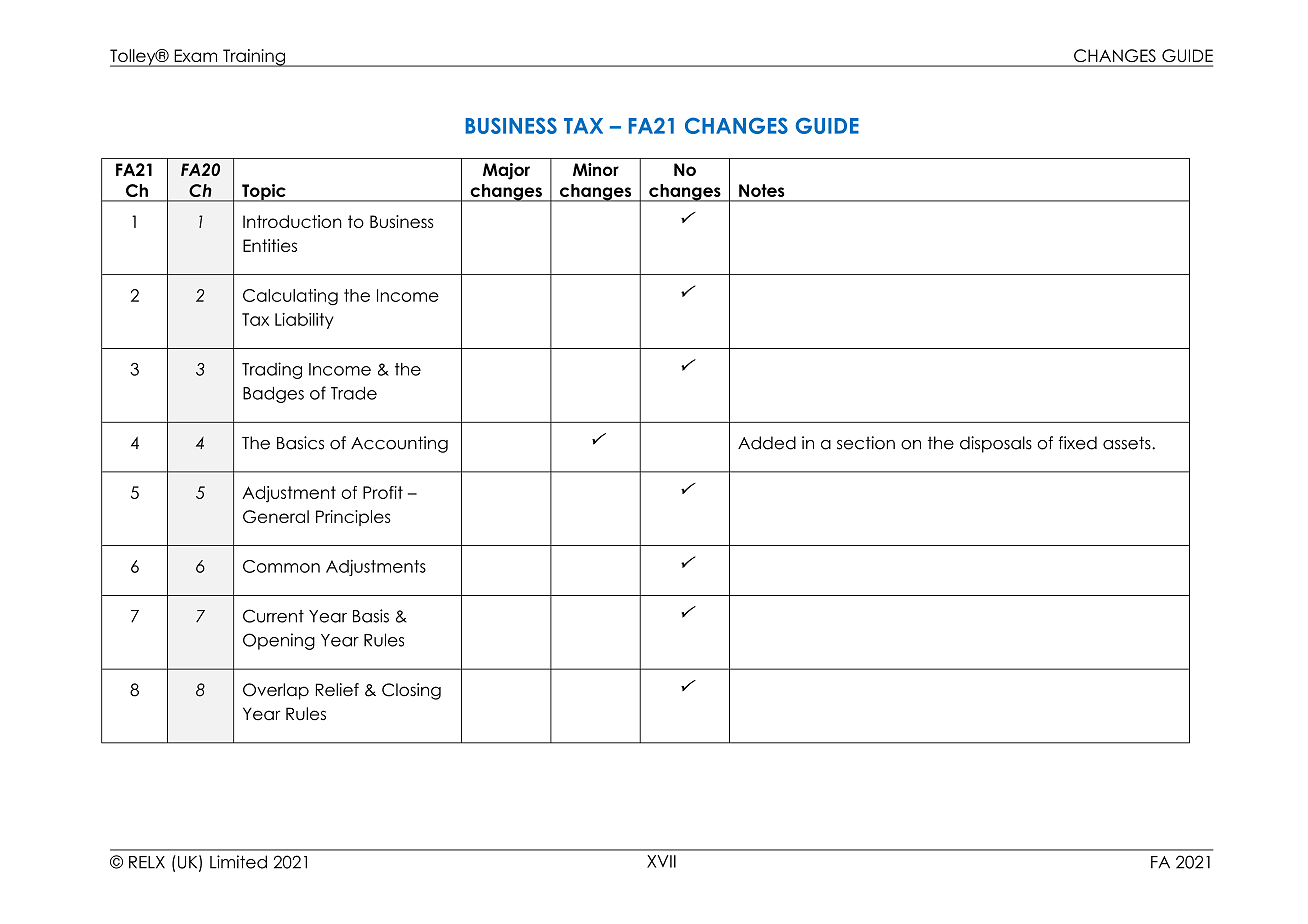  I want to click on Limited, so click(238, 862).
